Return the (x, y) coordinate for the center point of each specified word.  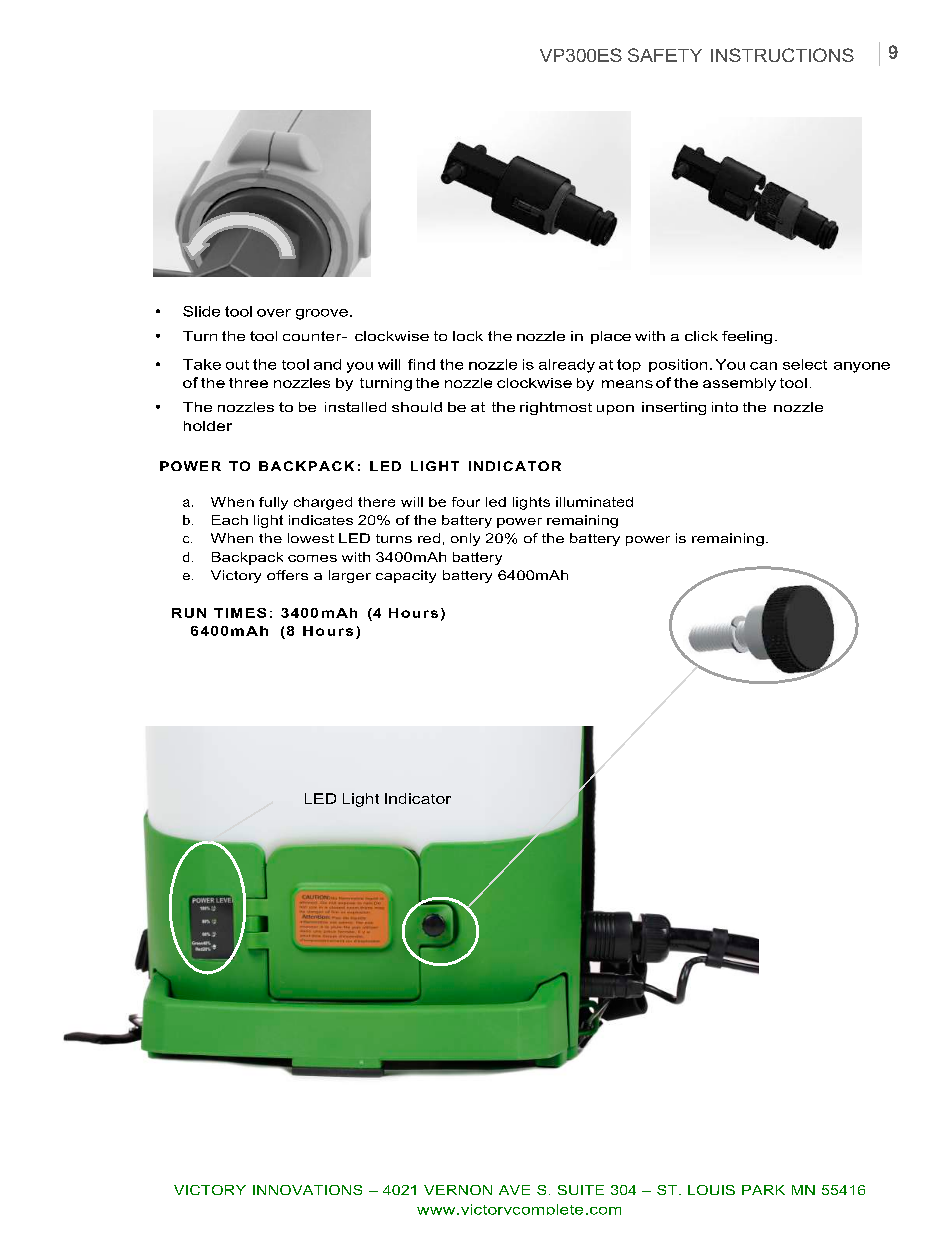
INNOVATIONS (307, 1190)
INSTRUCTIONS (782, 55)
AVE (514, 1190)
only (465, 539)
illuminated (594, 502)
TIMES (240, 613)
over (274, 313)
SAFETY (665, 55)
